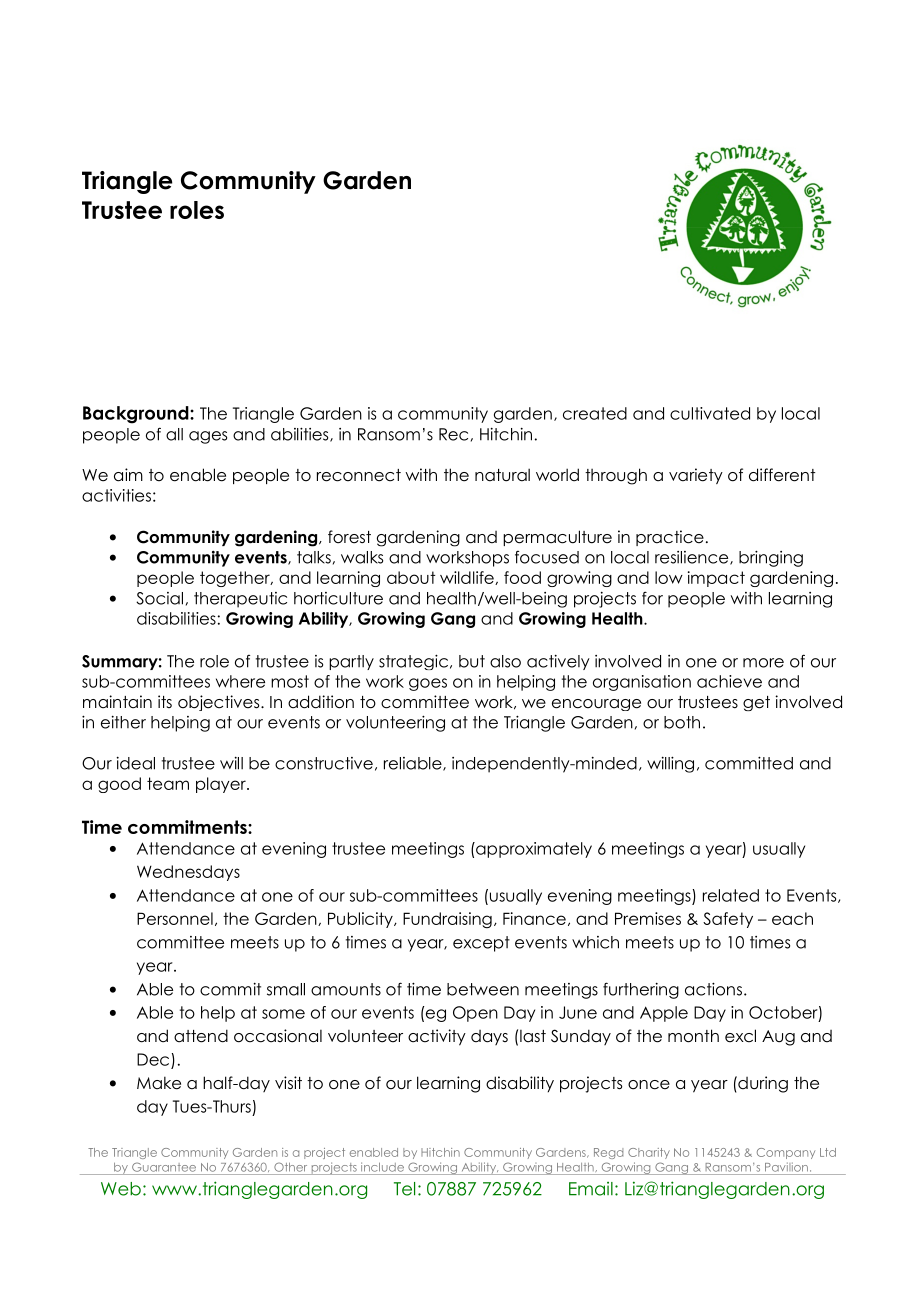 Image resolution: width=924 pixels, height=1308 pixels. I want to click on Personnel, so click(175, 918).
